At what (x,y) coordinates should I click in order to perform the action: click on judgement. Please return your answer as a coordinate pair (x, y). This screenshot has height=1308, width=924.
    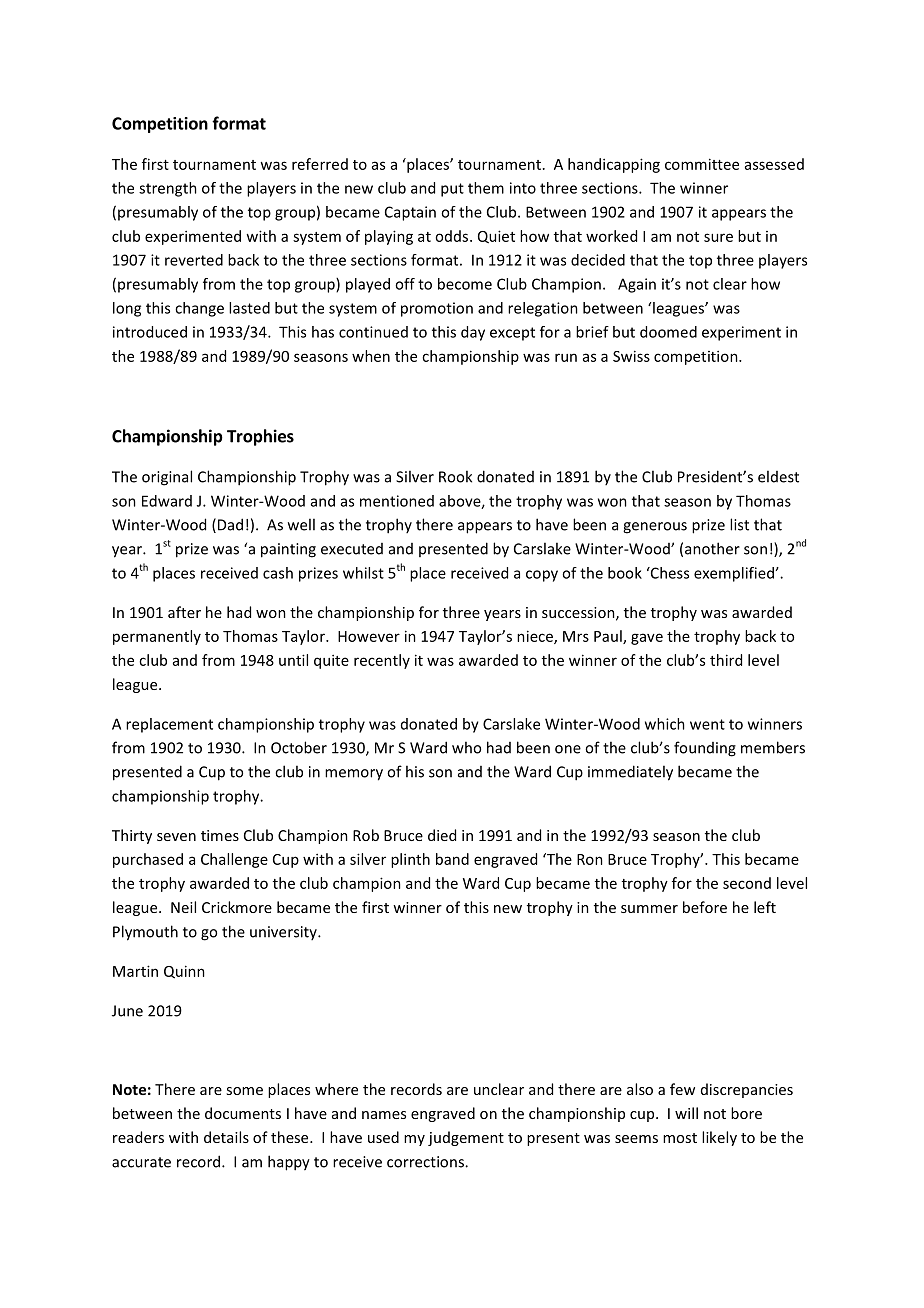
    Looking at the image, I should click on (466, 1138).
